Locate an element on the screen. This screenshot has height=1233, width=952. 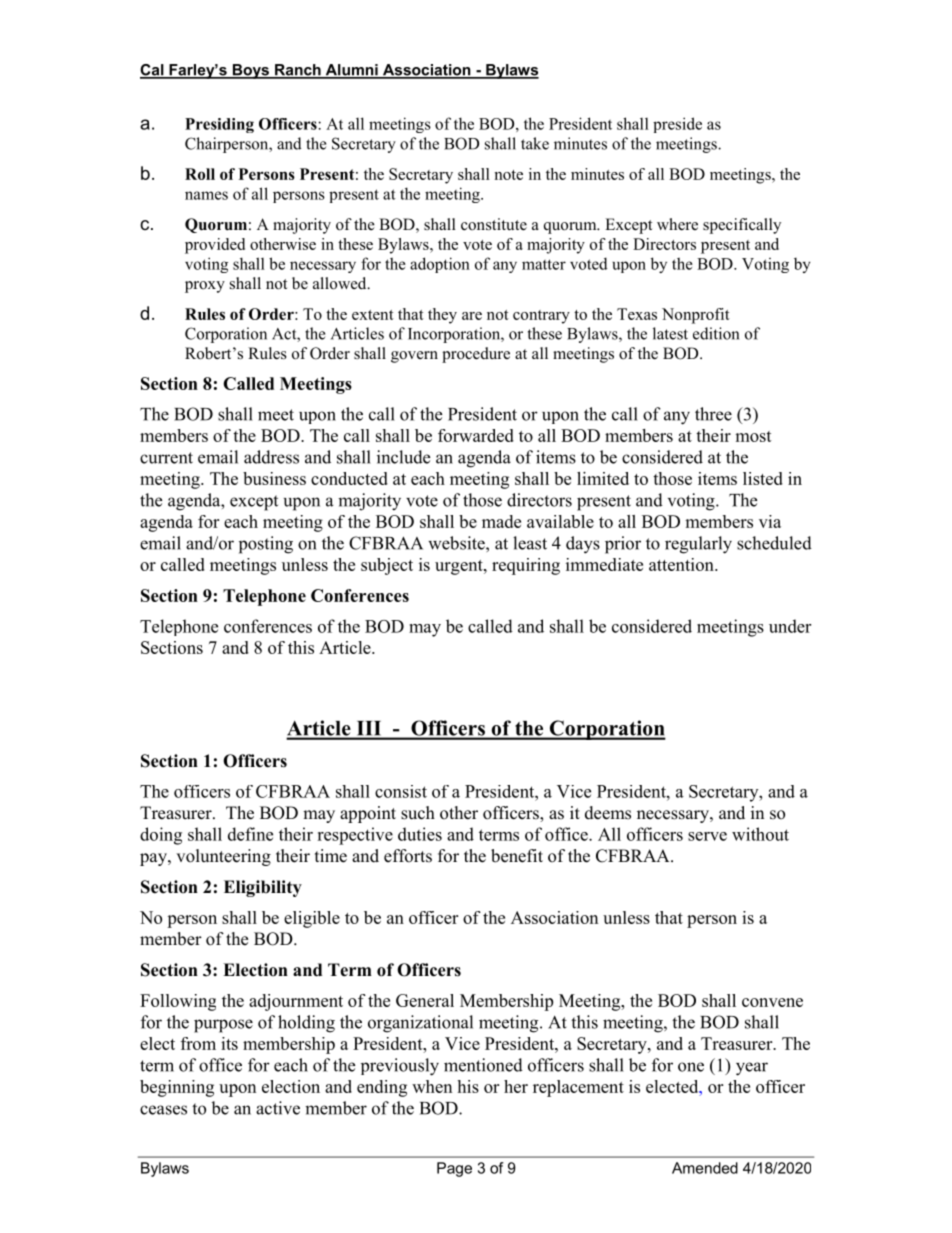
posting is located at coordinates (266, 545).
